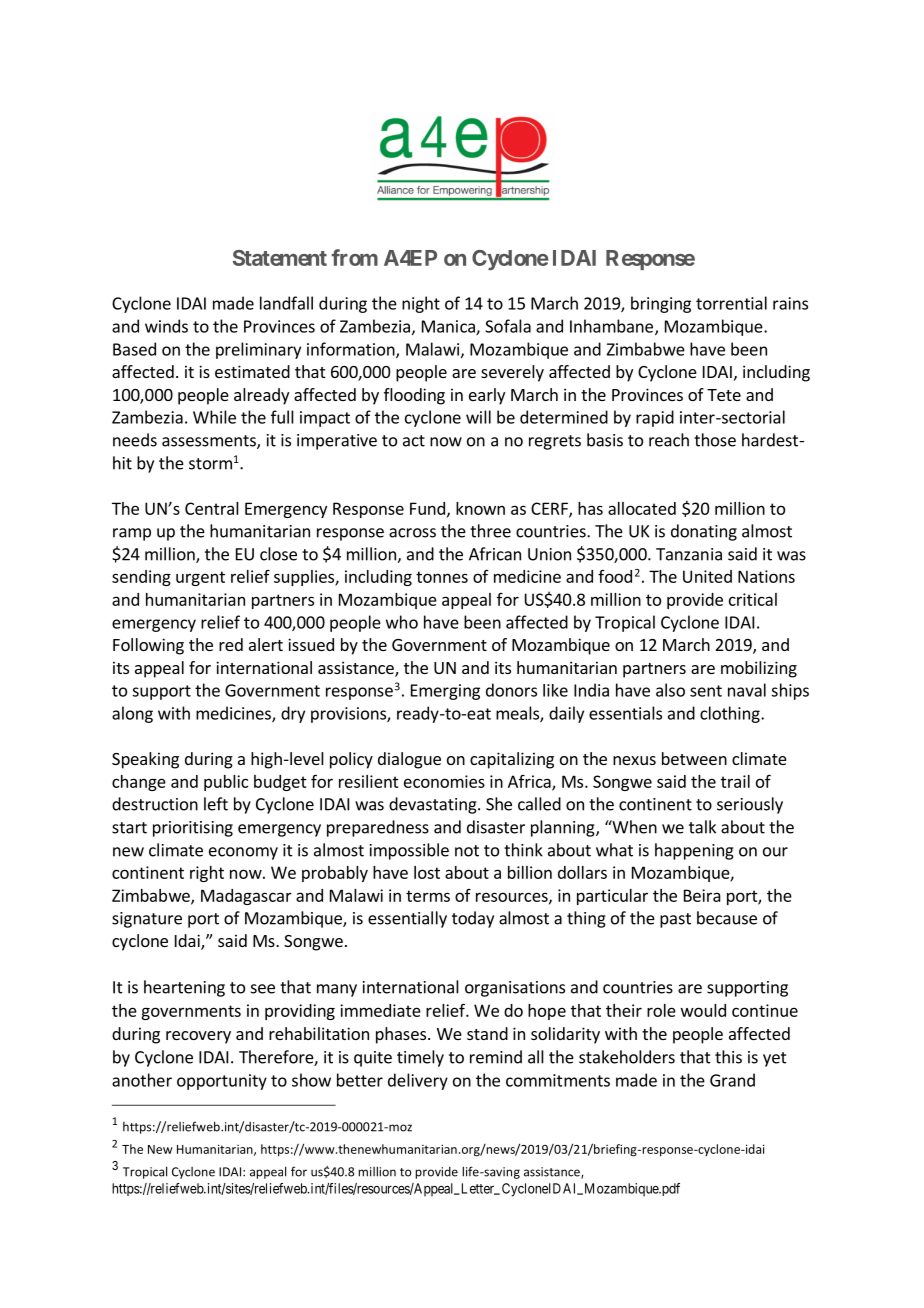  What do you see at coordinates (198, 1037) in the image?
I see `recovery` at bounding box center [198, 1037].
